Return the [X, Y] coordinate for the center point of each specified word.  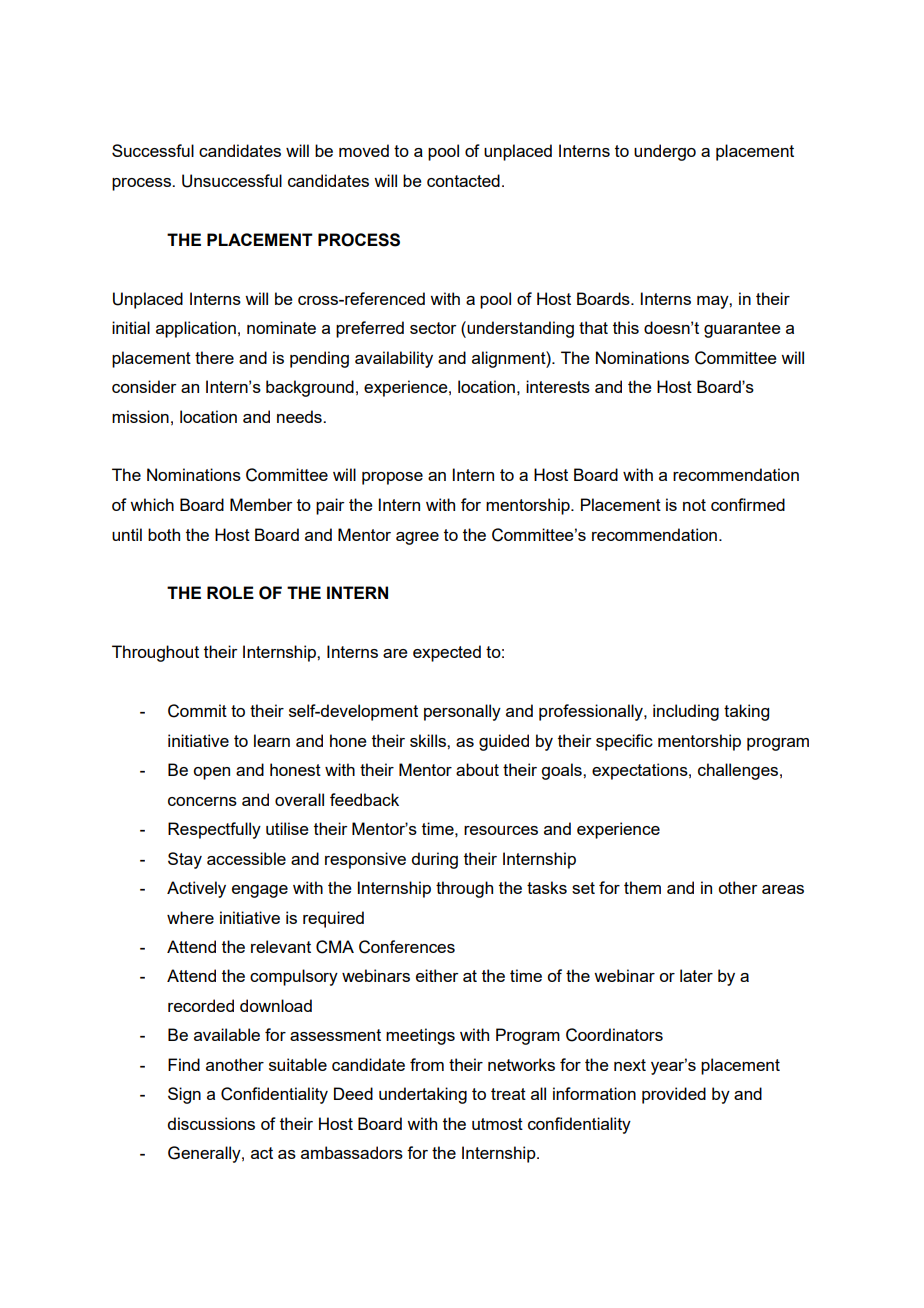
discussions [211, 1123]
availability [394, 359]
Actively [196, 889]
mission [140, 416]
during [434, 860]
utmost [497, 1124]
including [686, 712]
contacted [463, 180]
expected [447, 653]
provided [674, 1095]
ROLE [230, 593]
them [642, 887]
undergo [665, 152]
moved [364, 150]
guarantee [742, 330]
